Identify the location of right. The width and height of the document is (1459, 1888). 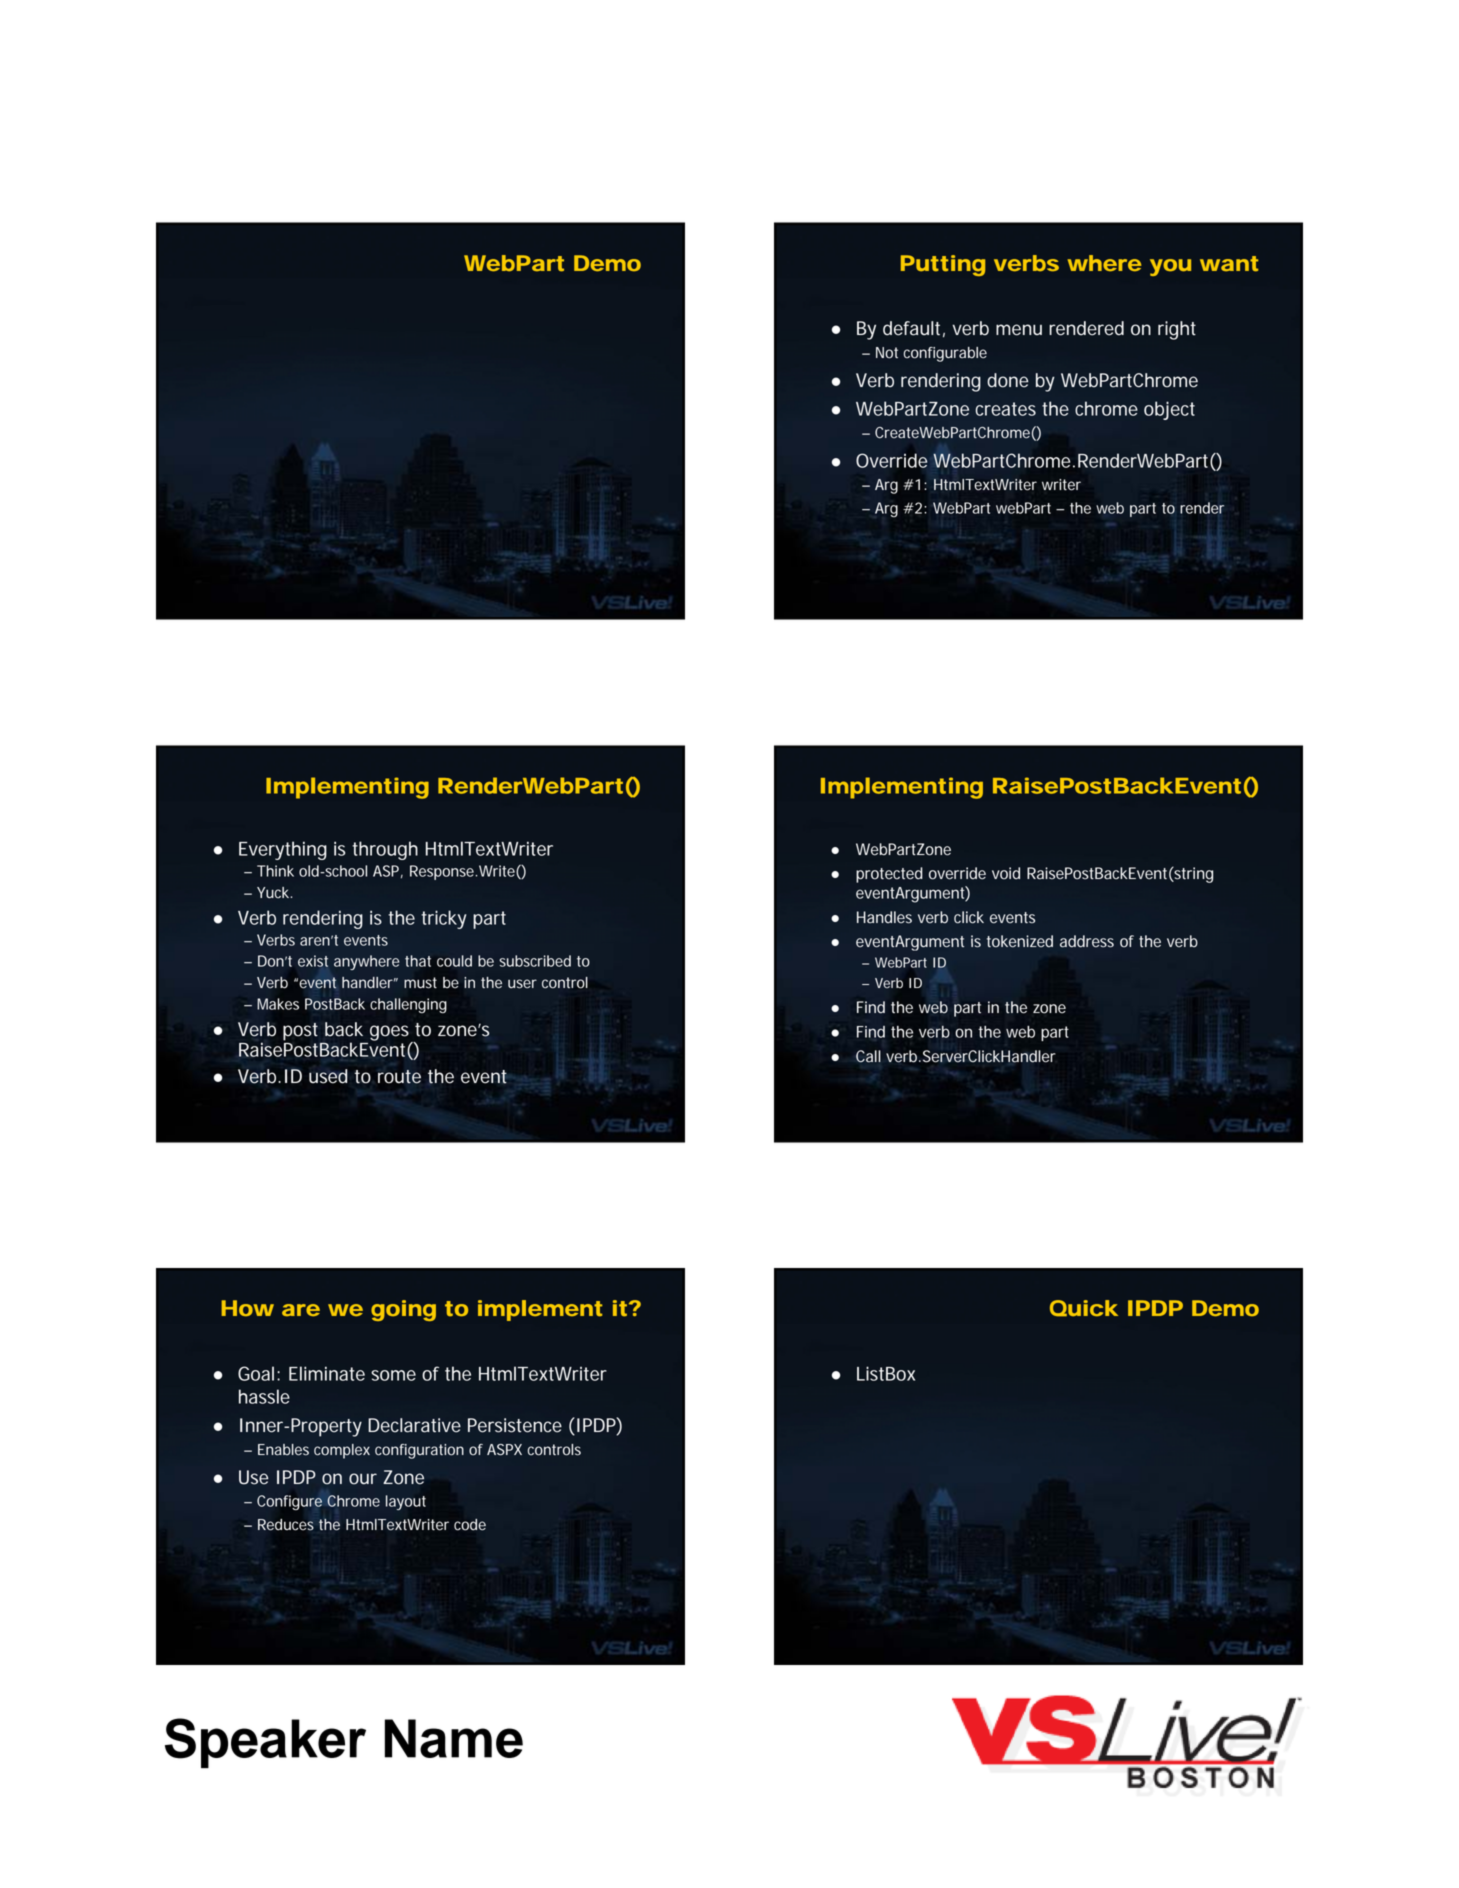
(1177, 330).
